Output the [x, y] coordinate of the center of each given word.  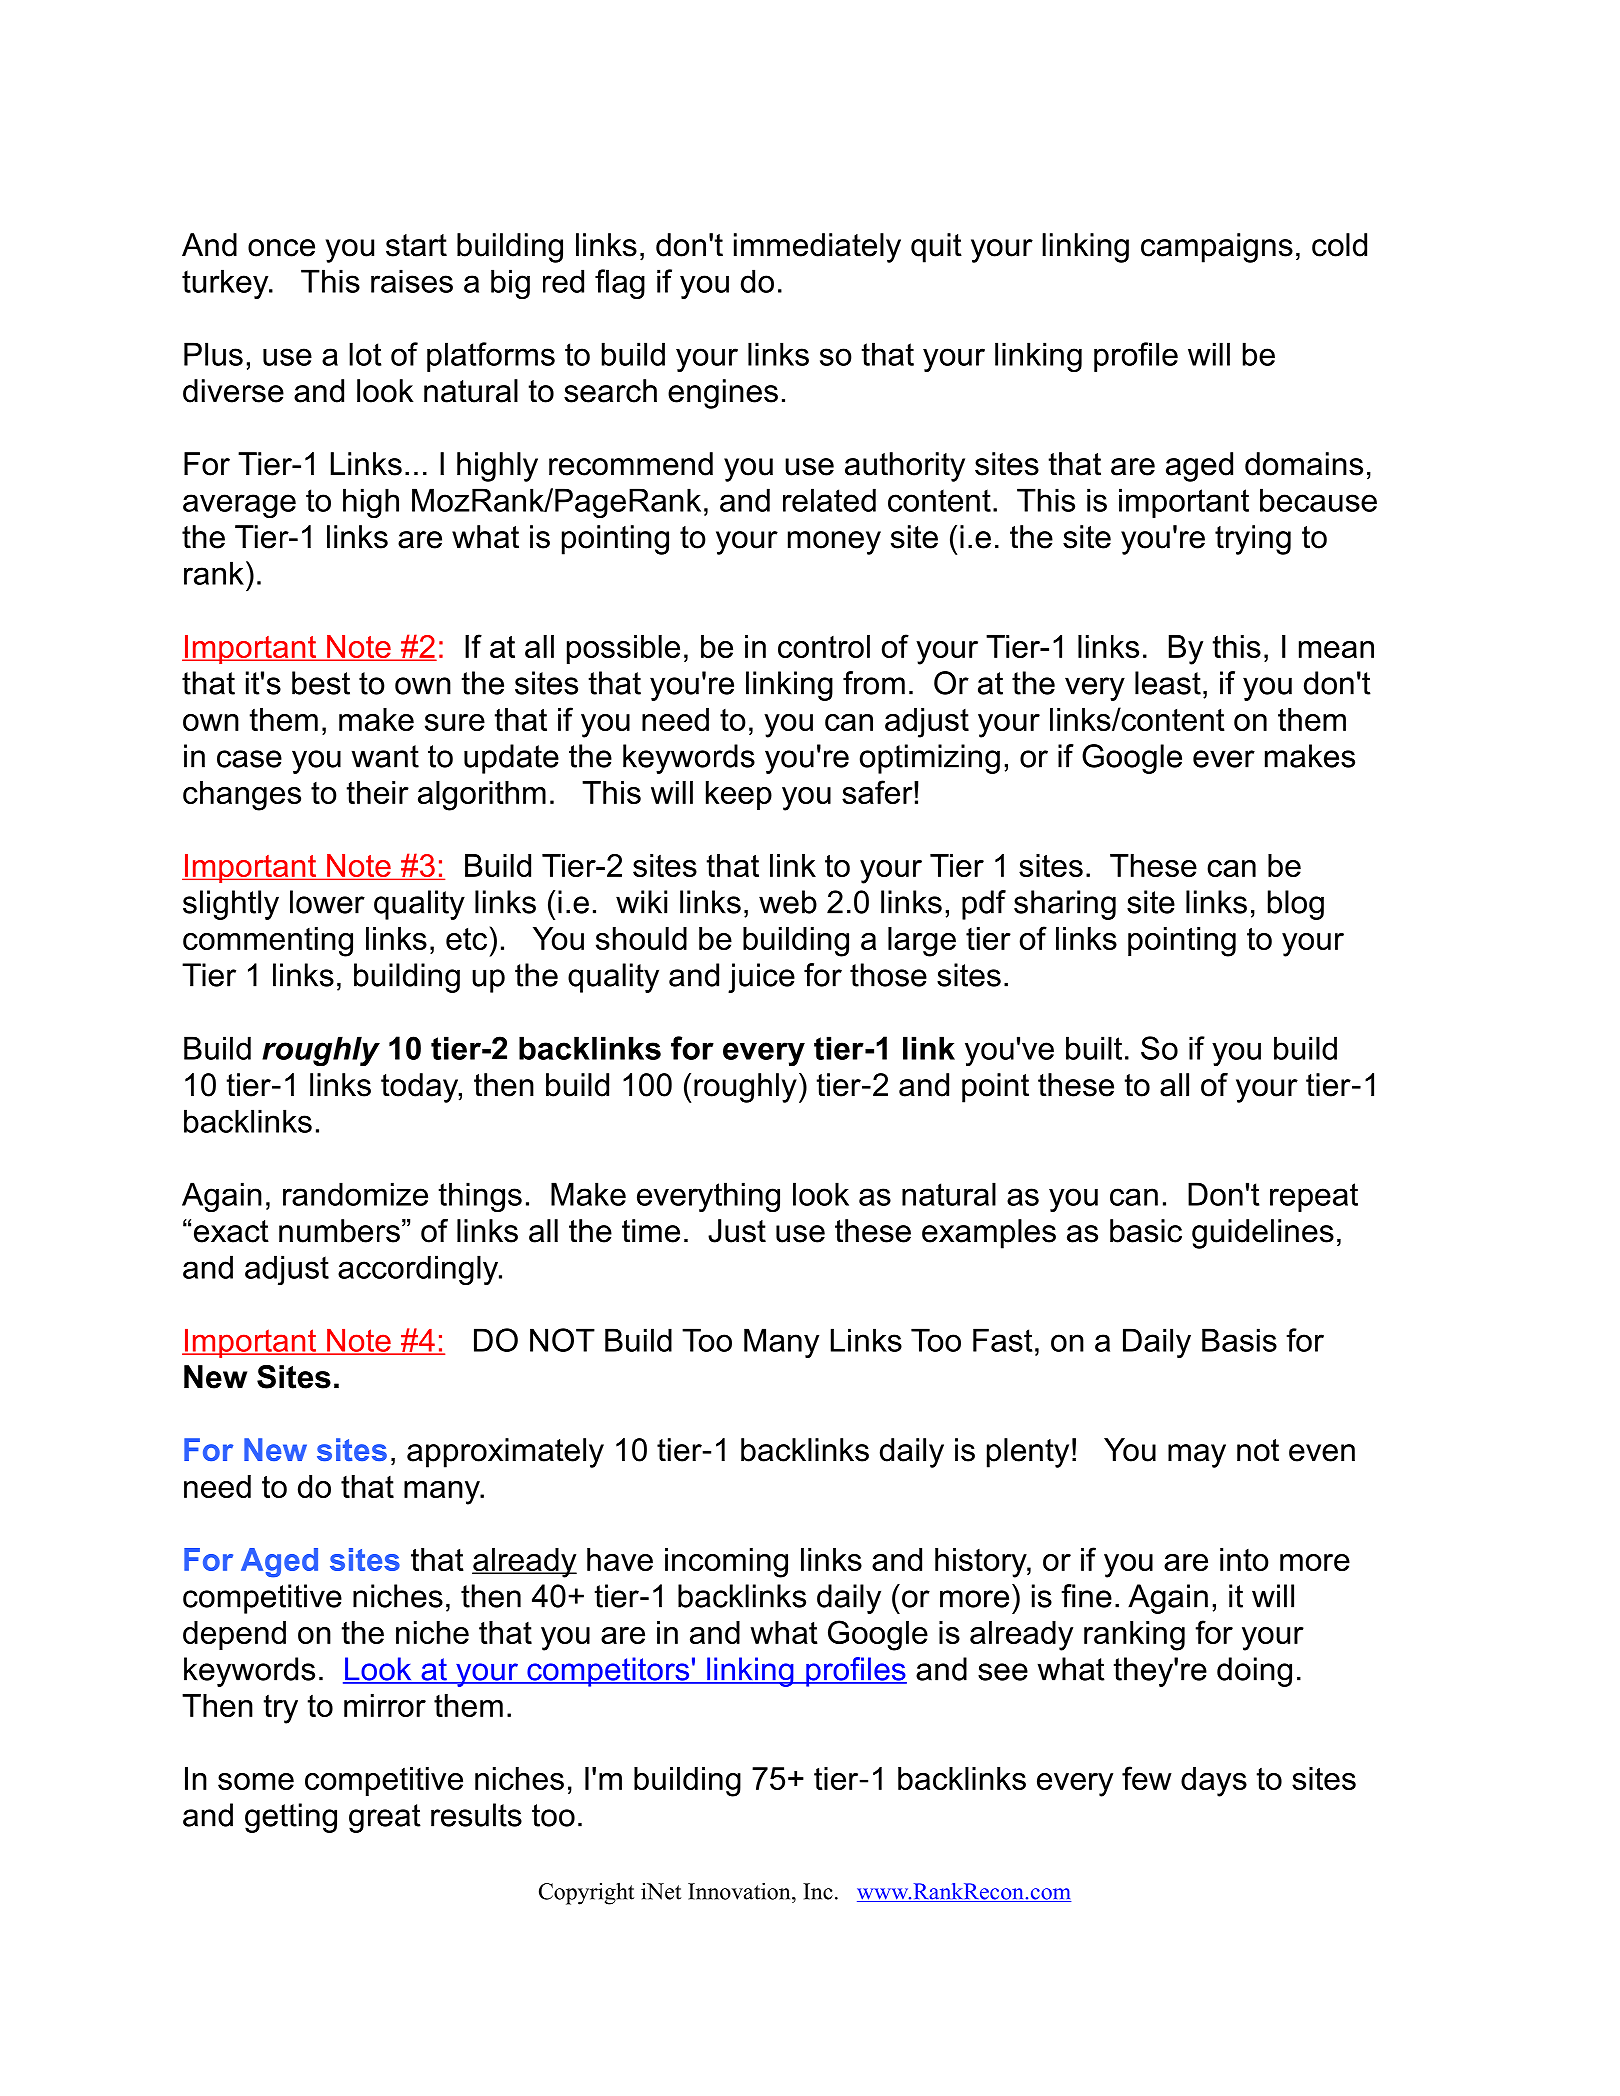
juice [761, 978]
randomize [355, 1194]
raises [412, 281]
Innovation [740, 1891]
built [1094, 1048]
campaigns [1217, 248]
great [385, 1818]
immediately [817, 248]
